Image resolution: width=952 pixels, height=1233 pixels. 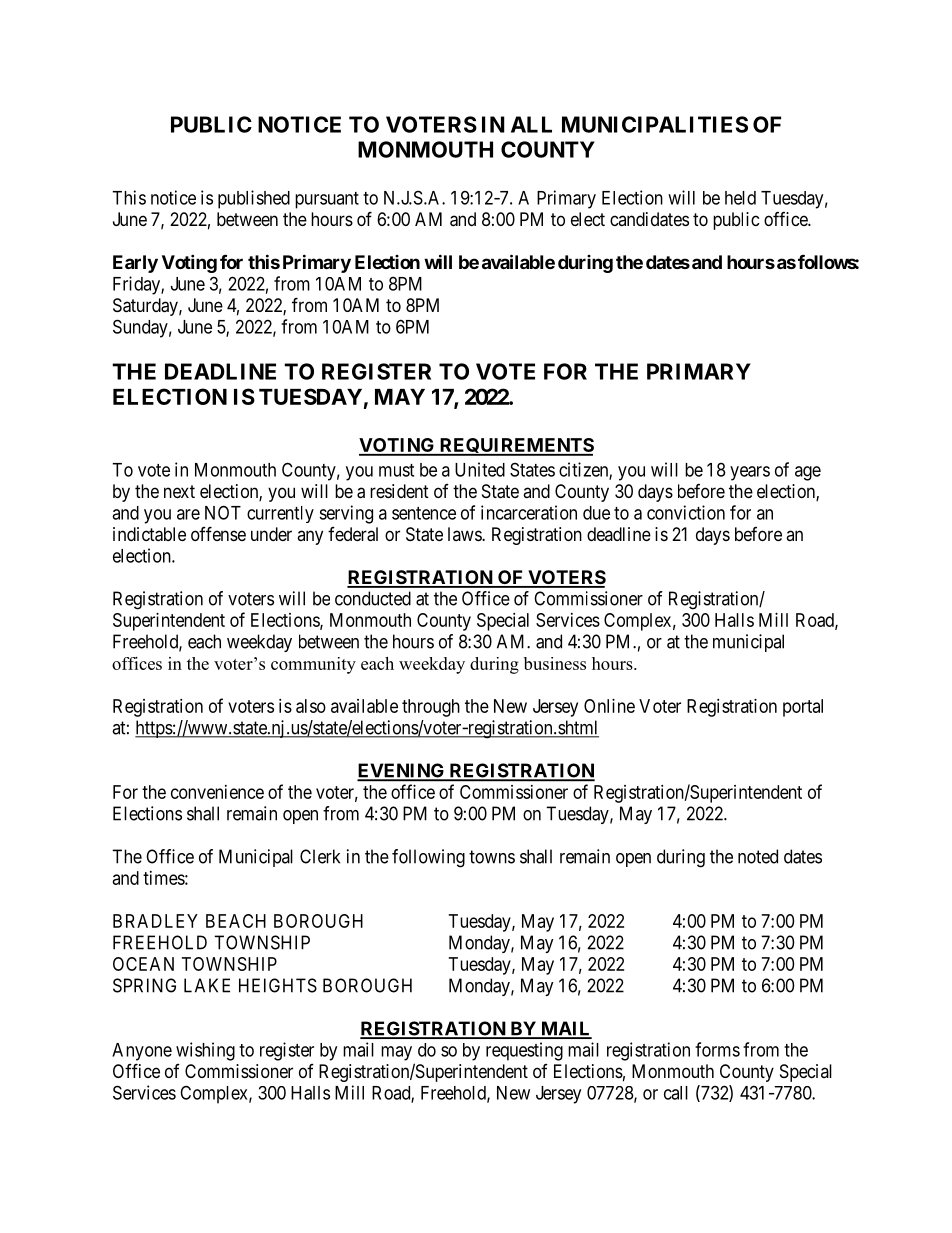 What do you see at coordinates (555, 663) in the page?
I see `business` at bounding box center [555, 663].
